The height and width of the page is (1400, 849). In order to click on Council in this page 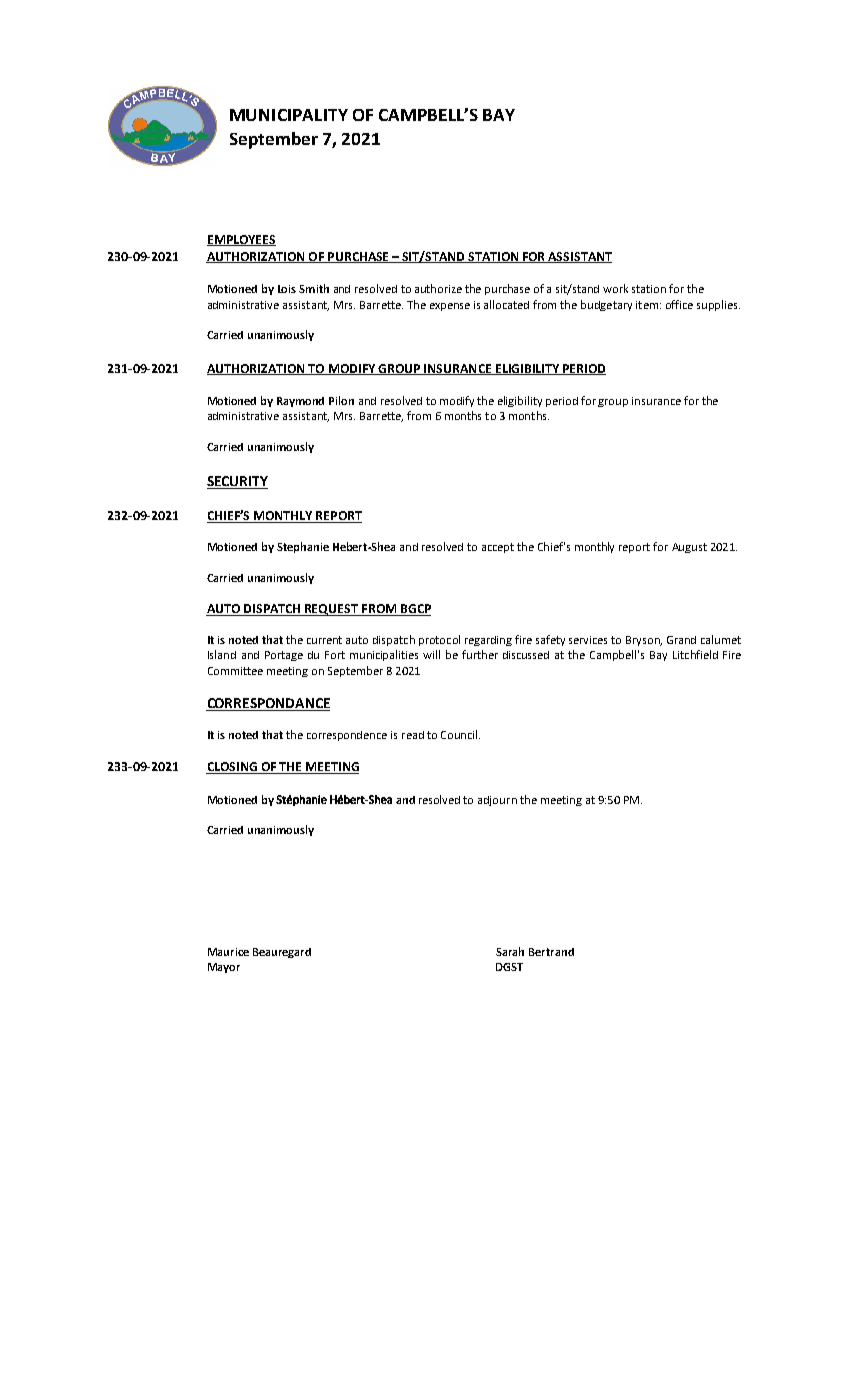, I will do `click(460, 734)`.
